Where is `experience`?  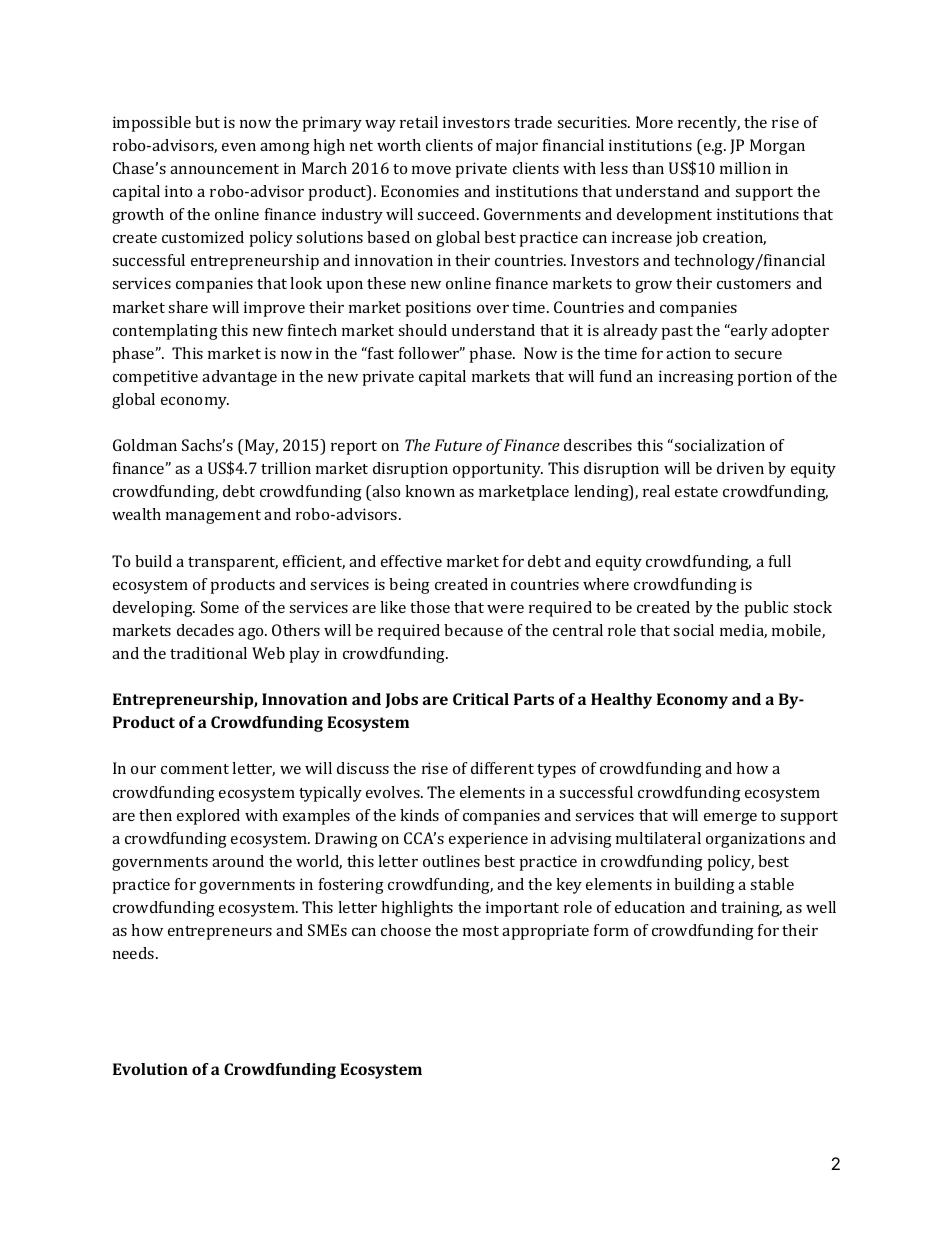
experience is located at coordinates (488, 840).
